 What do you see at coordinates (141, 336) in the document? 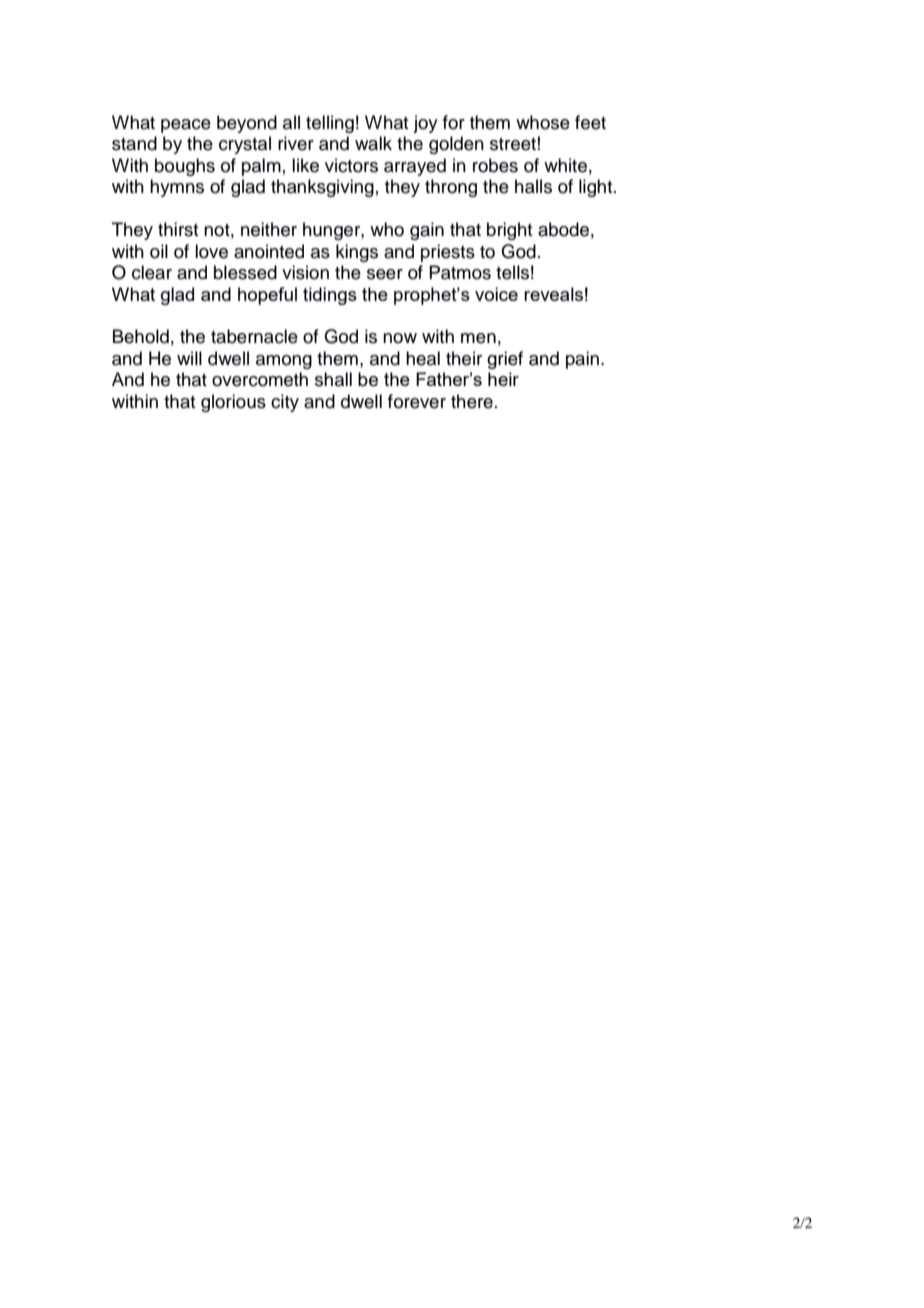
I see `Behold` at bounding box center [141, 336].
